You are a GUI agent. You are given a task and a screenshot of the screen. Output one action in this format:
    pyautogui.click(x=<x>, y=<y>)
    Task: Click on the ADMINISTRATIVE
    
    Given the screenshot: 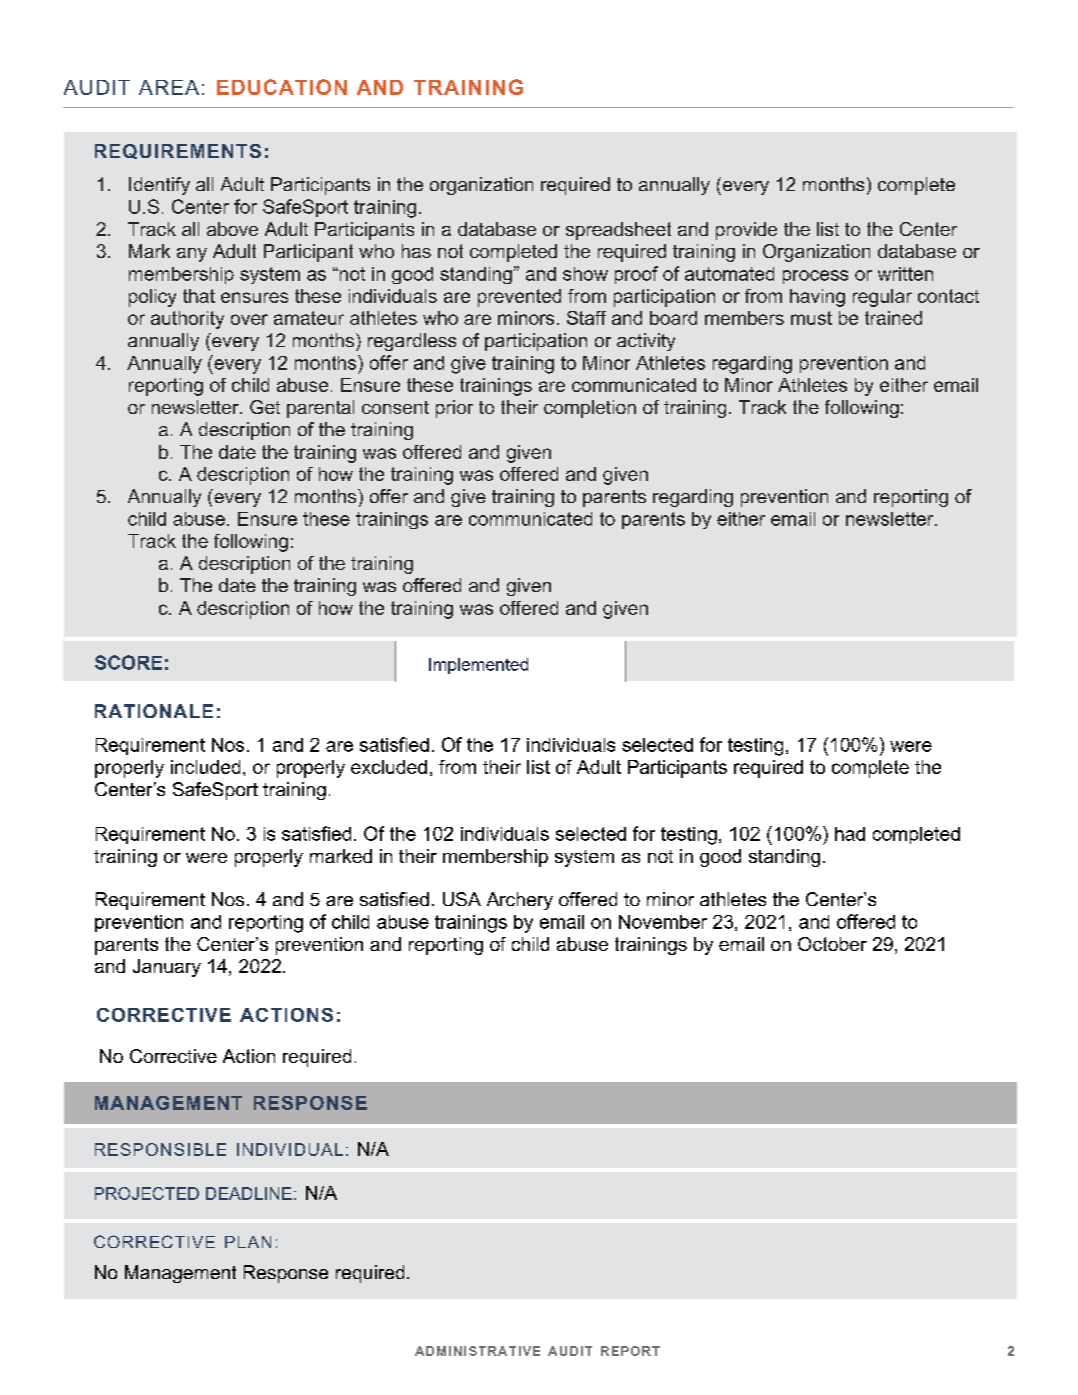 What is the action you would take?
    pyautogui.click(x=477, y=1351)
